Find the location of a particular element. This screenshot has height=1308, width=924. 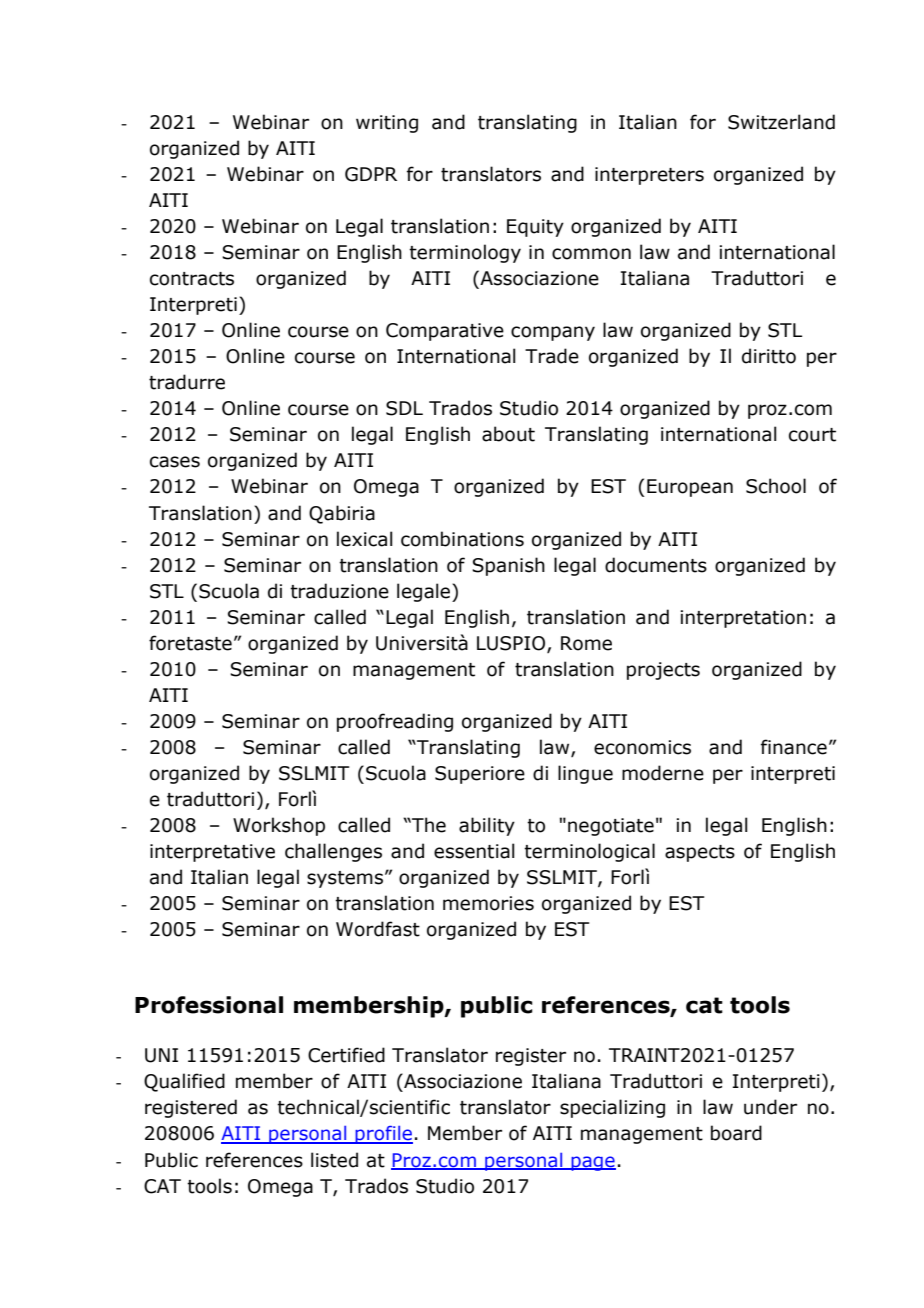

board is located at coordinates (736, 1133).
